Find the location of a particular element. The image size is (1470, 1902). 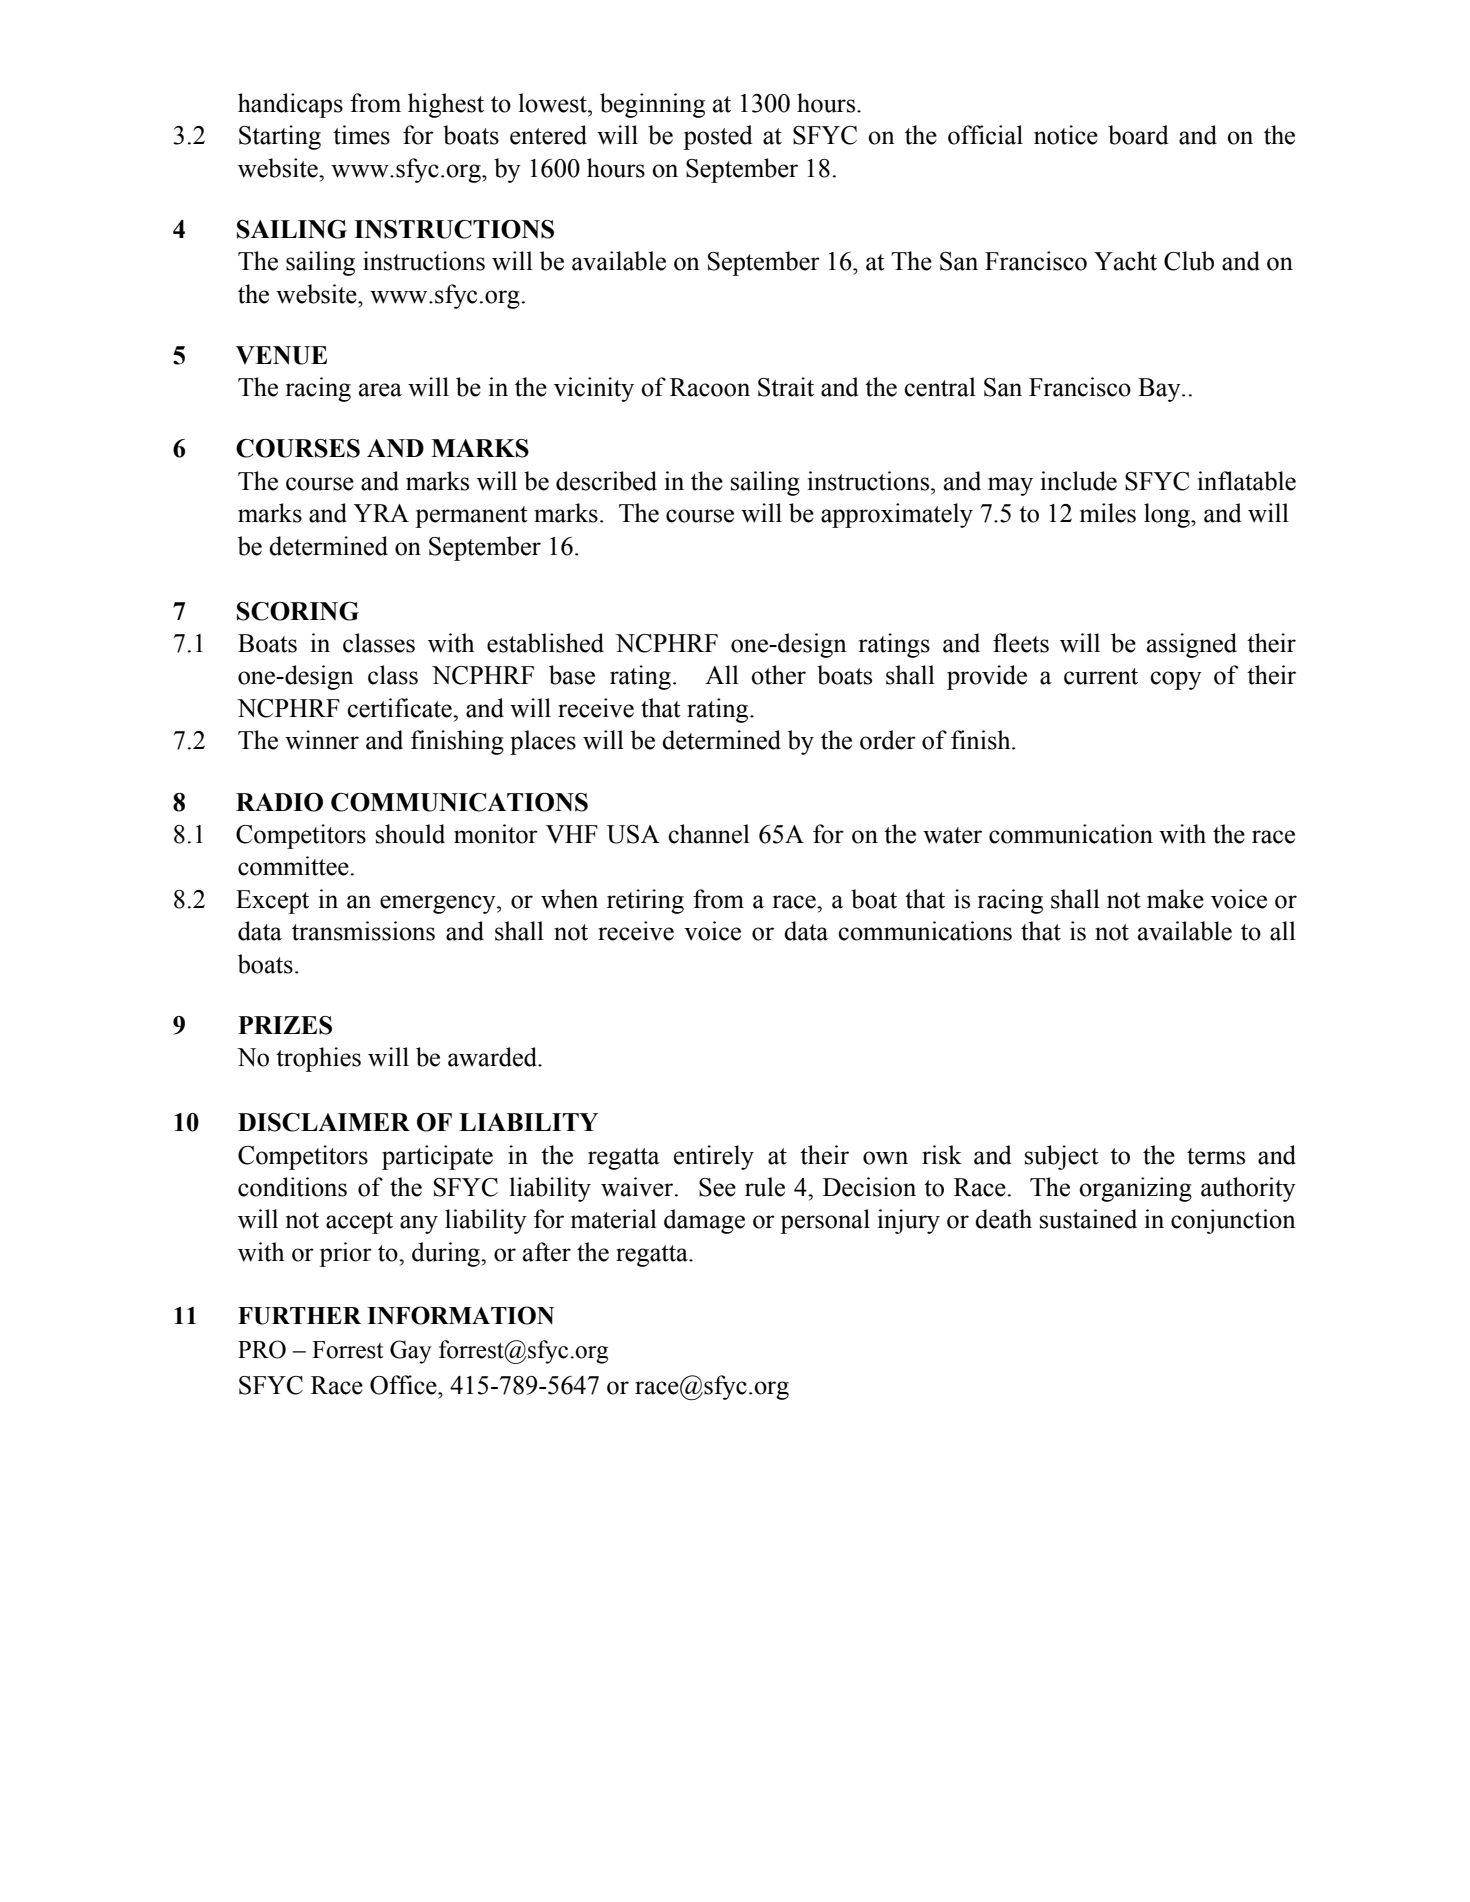

area is located at coordinates (380, 390).
